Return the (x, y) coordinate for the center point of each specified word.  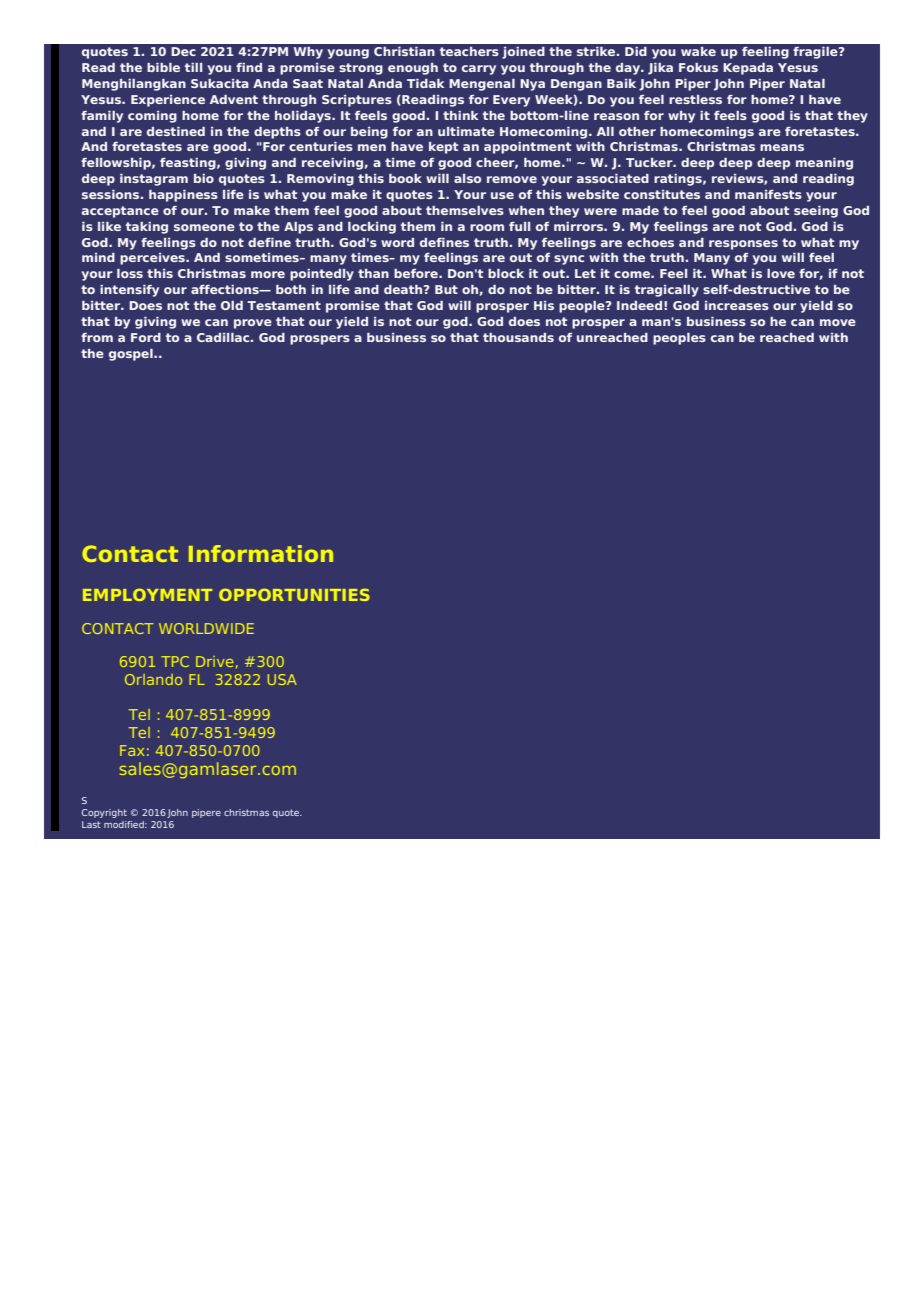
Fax (132, 750)
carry (479, 70)
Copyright (104, 813)
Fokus (698, 67)
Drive (214, 661)
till (193, 67)
